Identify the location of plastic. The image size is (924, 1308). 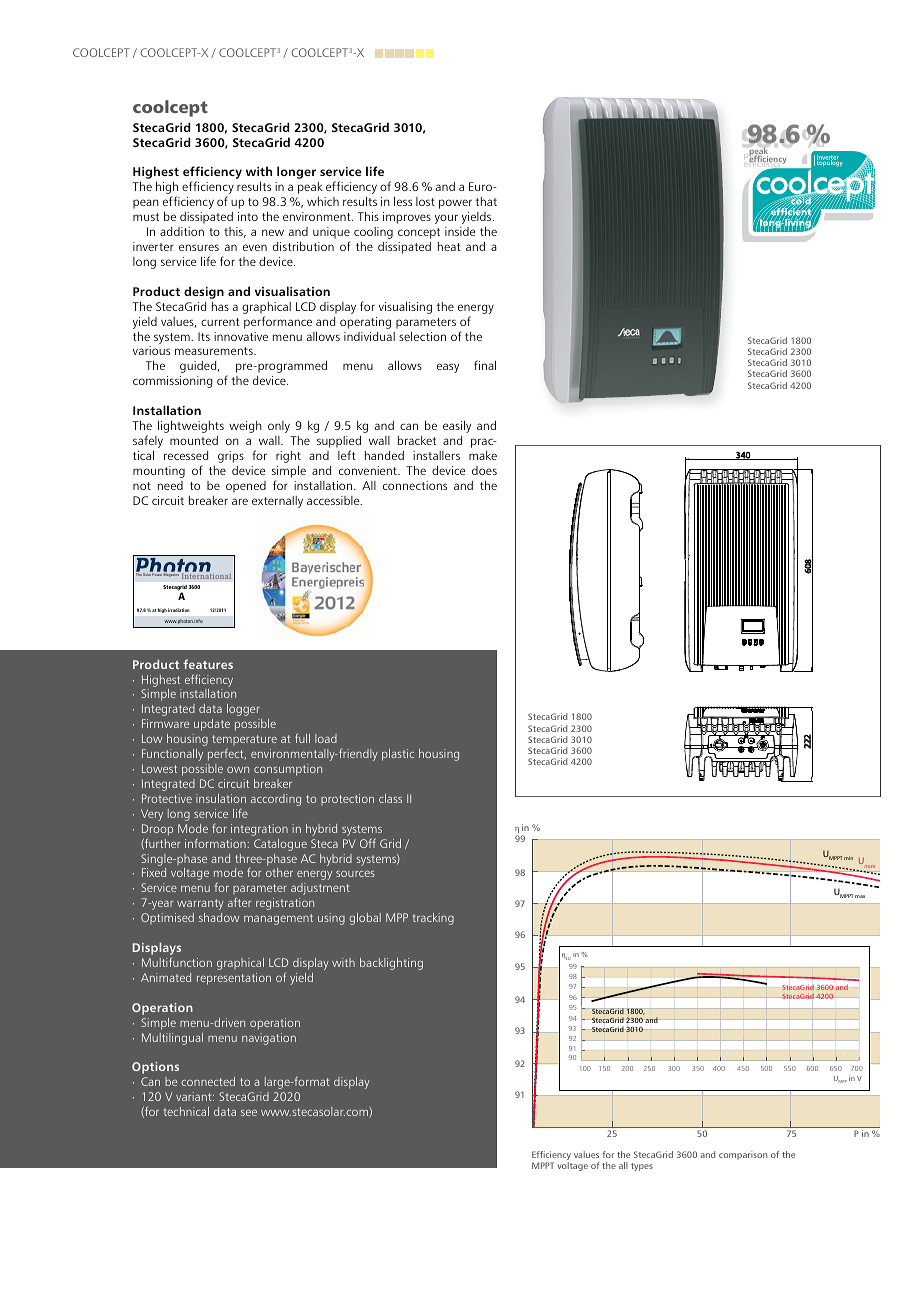
(398, 755).
